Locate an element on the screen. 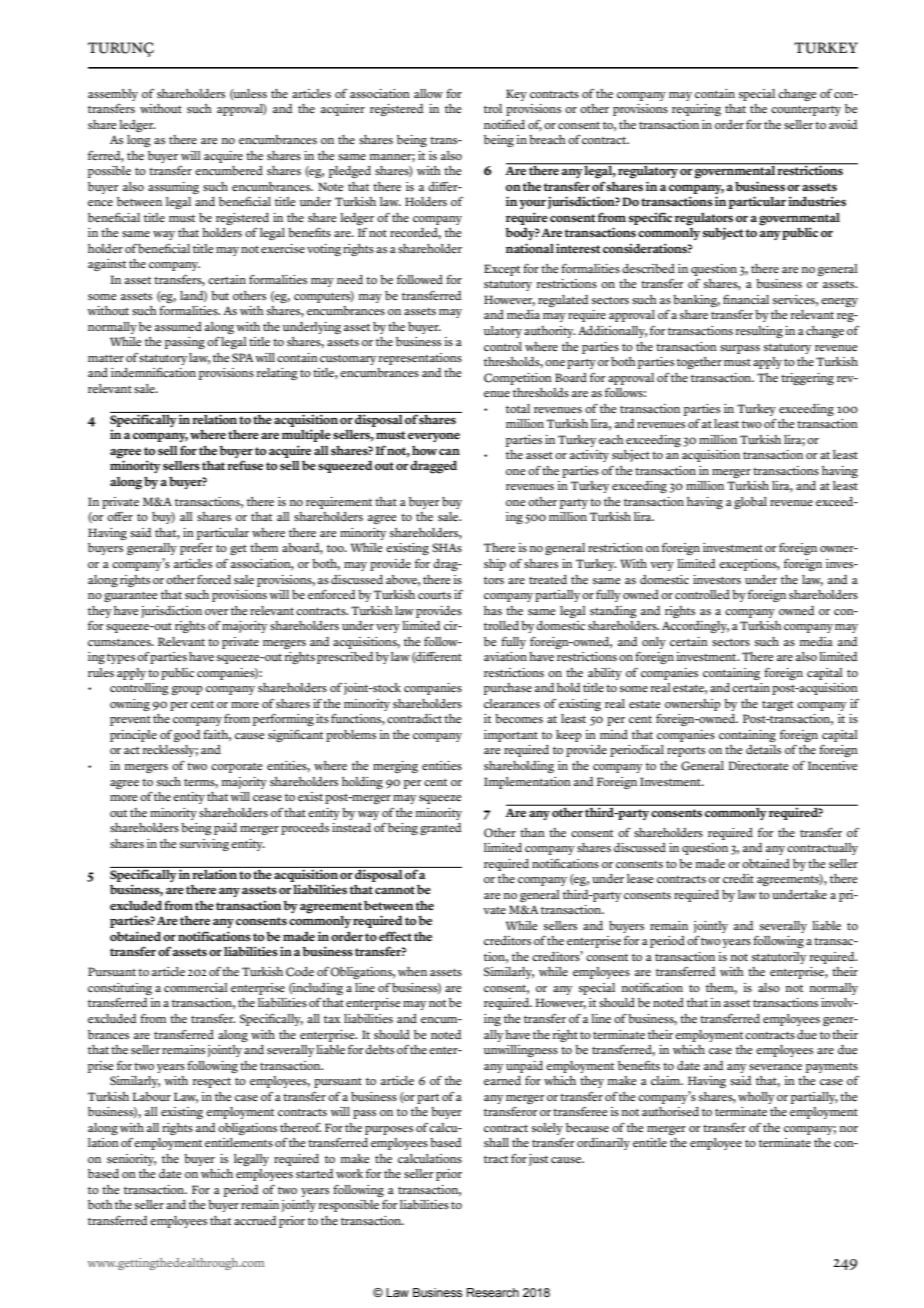  requiring is located at coordinates (696, 110).
